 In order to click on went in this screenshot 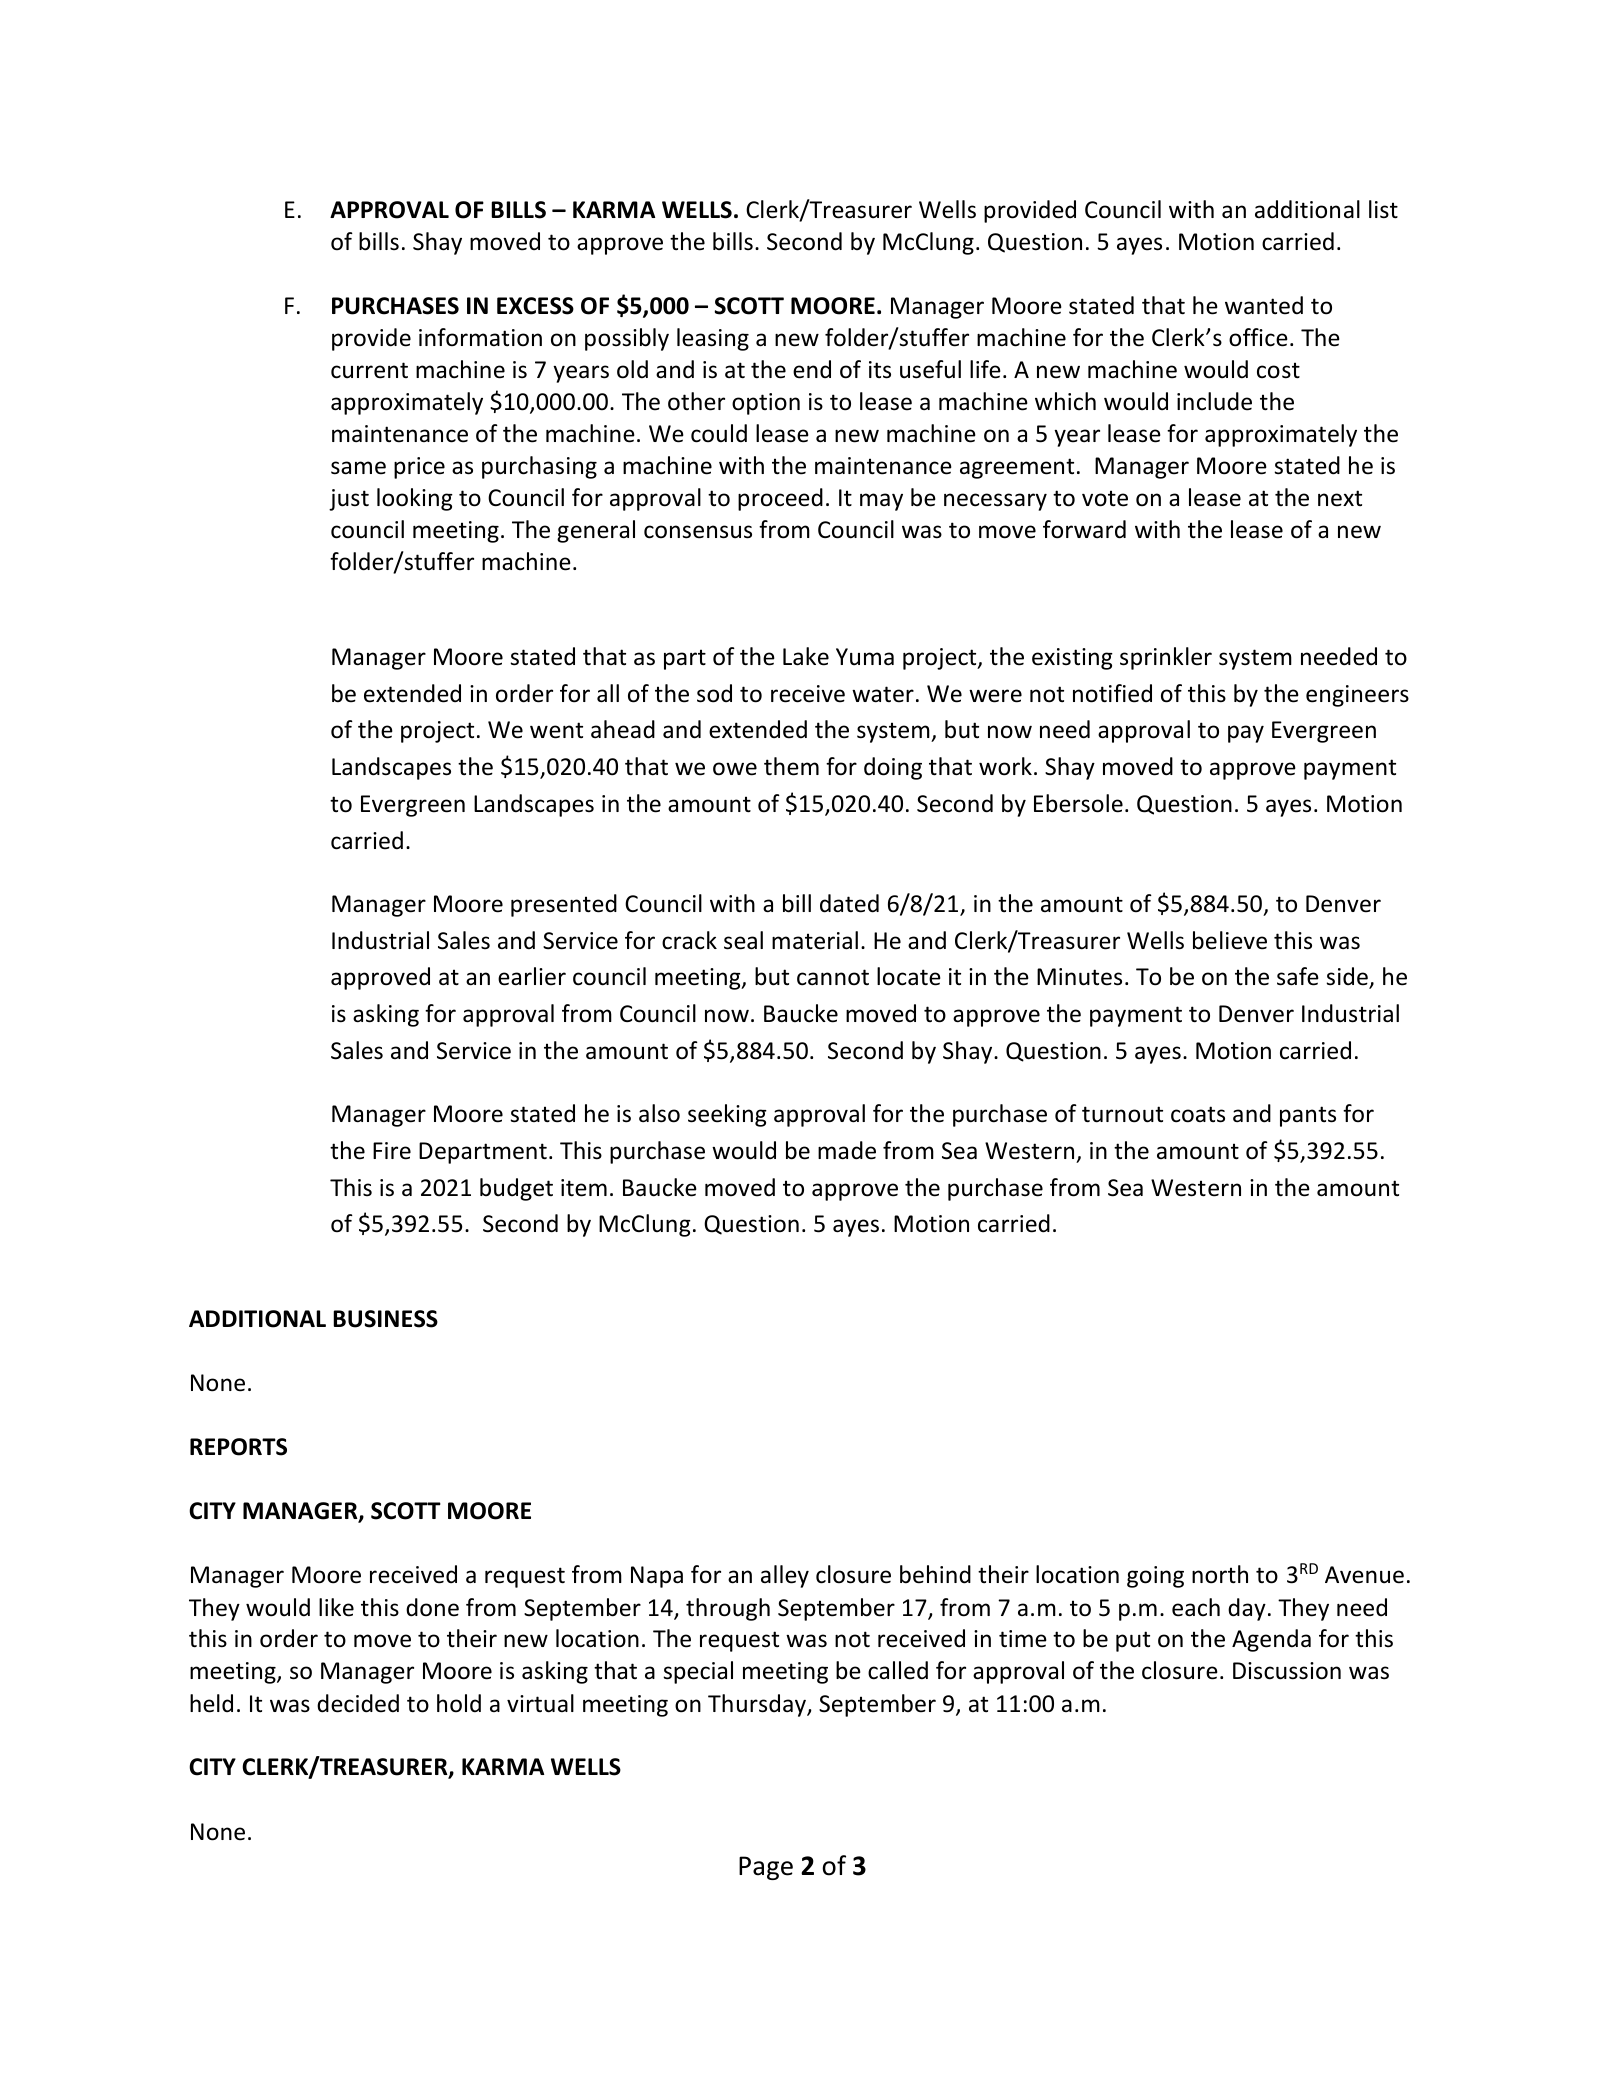, I will do `click(556, 730)`.
